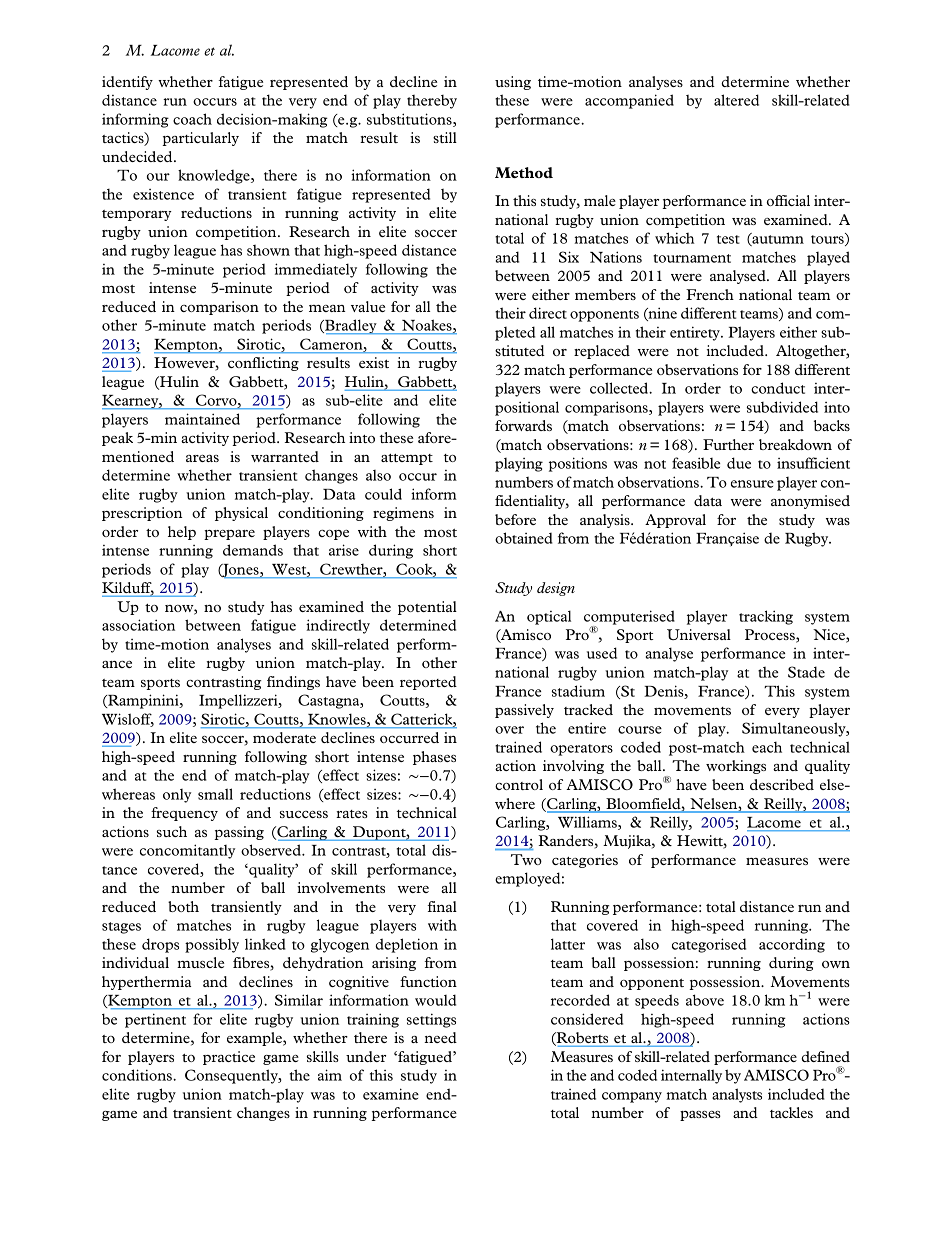 The image size is (952, 1240). I want to click on coach, so click(192, 119).
